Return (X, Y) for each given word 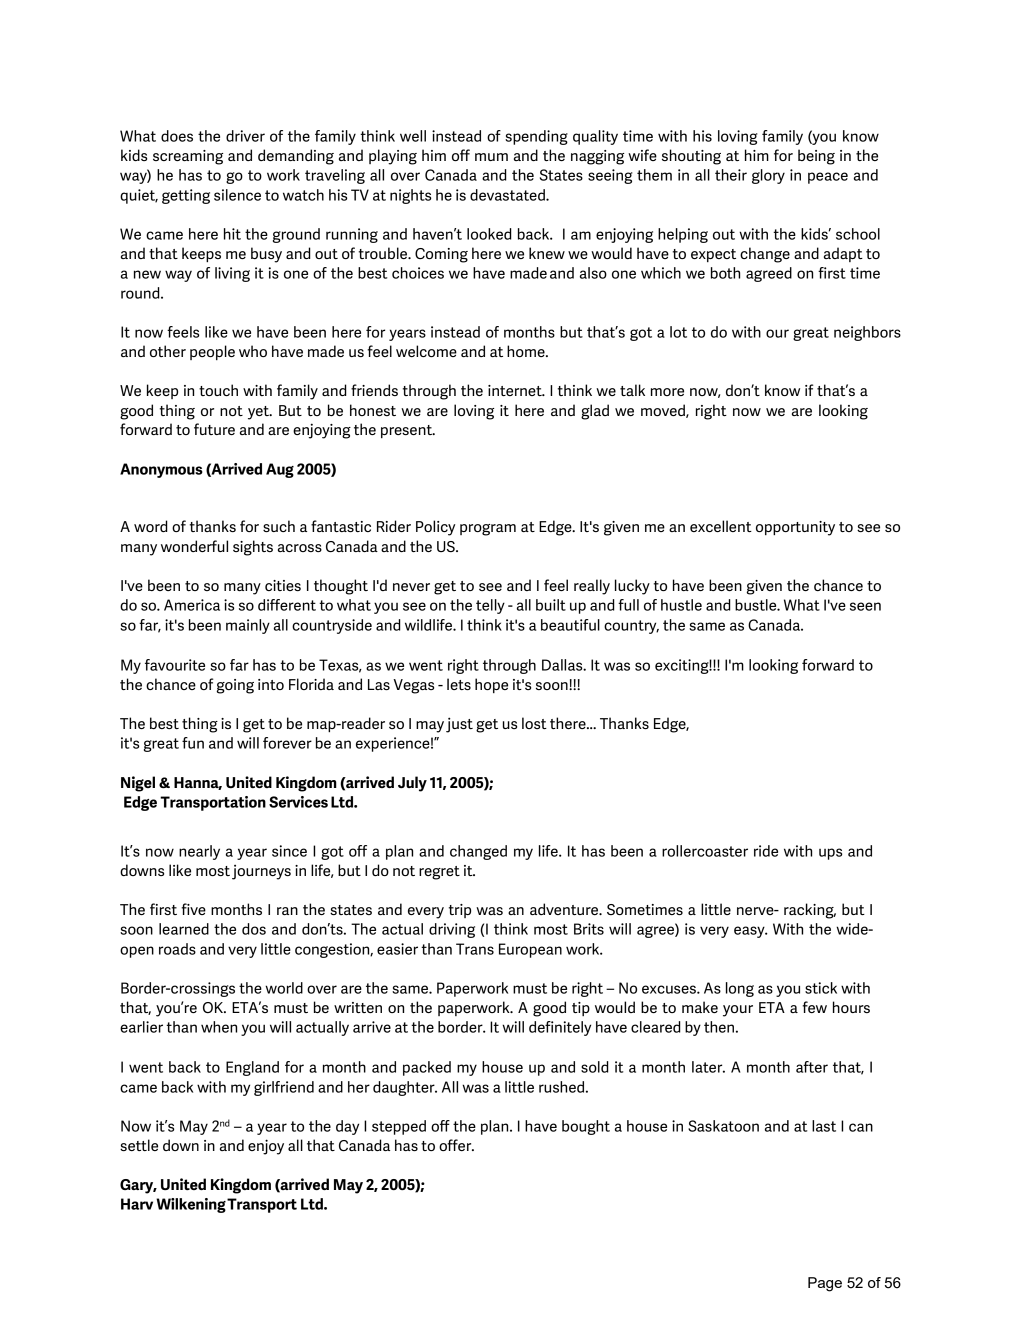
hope (491, 685)
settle (139, 1145)
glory (768, 176)
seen (865, 606)
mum (491, 157)
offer (456, 1145)
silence (237, 195)
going (235, 686)
